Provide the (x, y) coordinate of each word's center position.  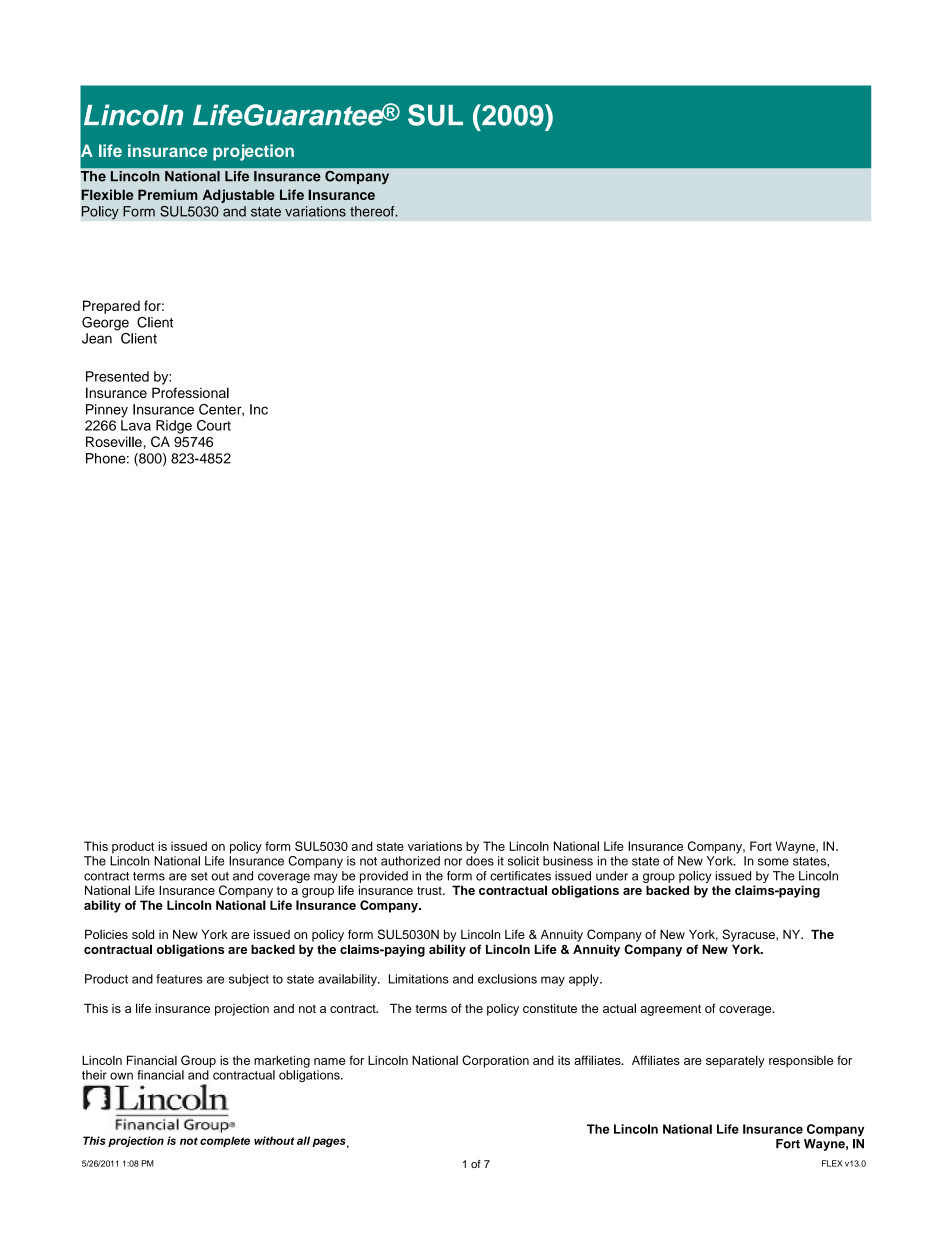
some (773, 862)
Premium (168, 194)
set (199, 876)
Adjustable (239, 196)
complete (225, 1141)
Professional (190, 392)
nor (453, 862)
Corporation (495, 1061)
